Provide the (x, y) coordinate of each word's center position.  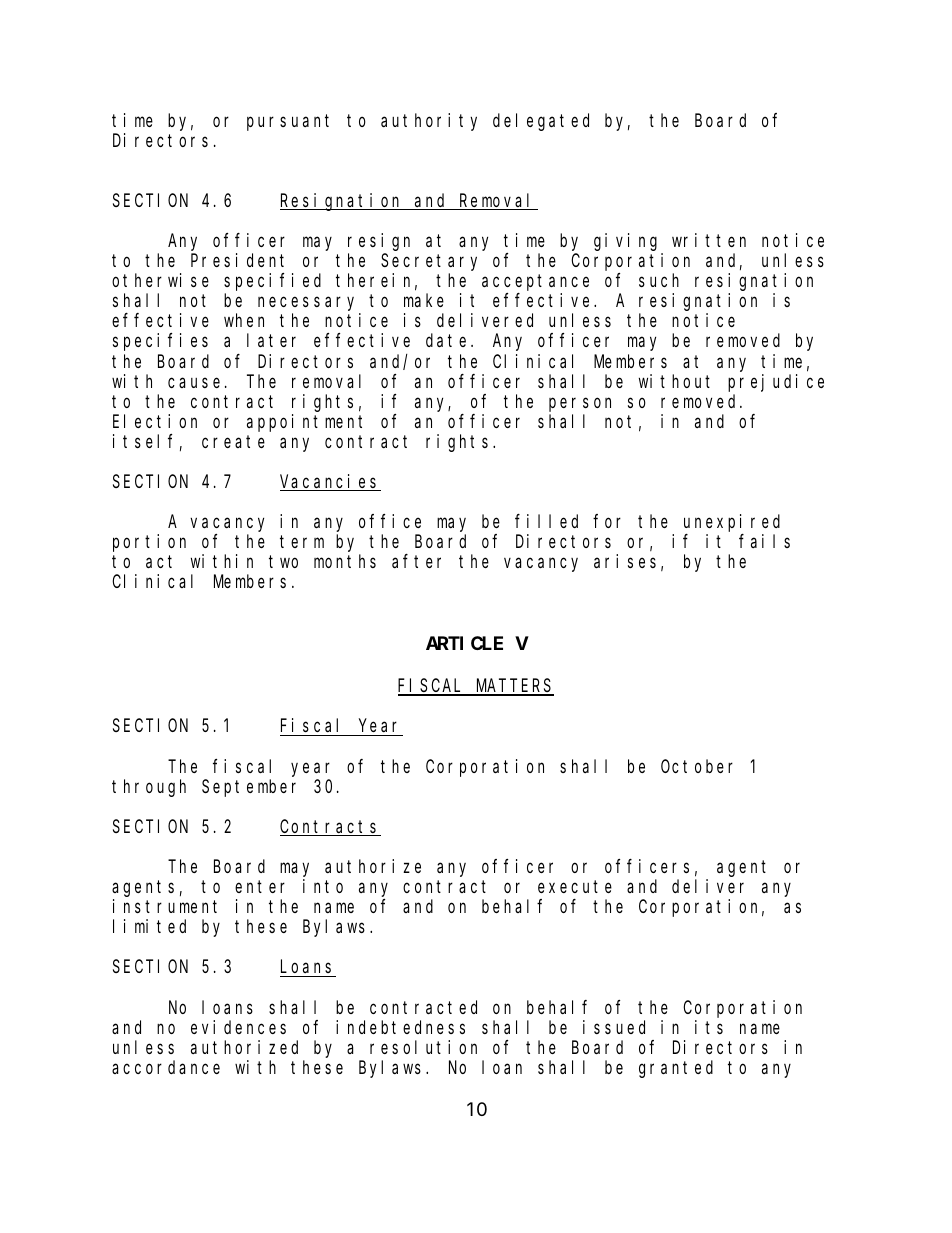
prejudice (776, 383)
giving (625, 242)
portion (149, 543)
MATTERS (514, 687)
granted (676, 1069)
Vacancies (330, 482)
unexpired (732, 523)
